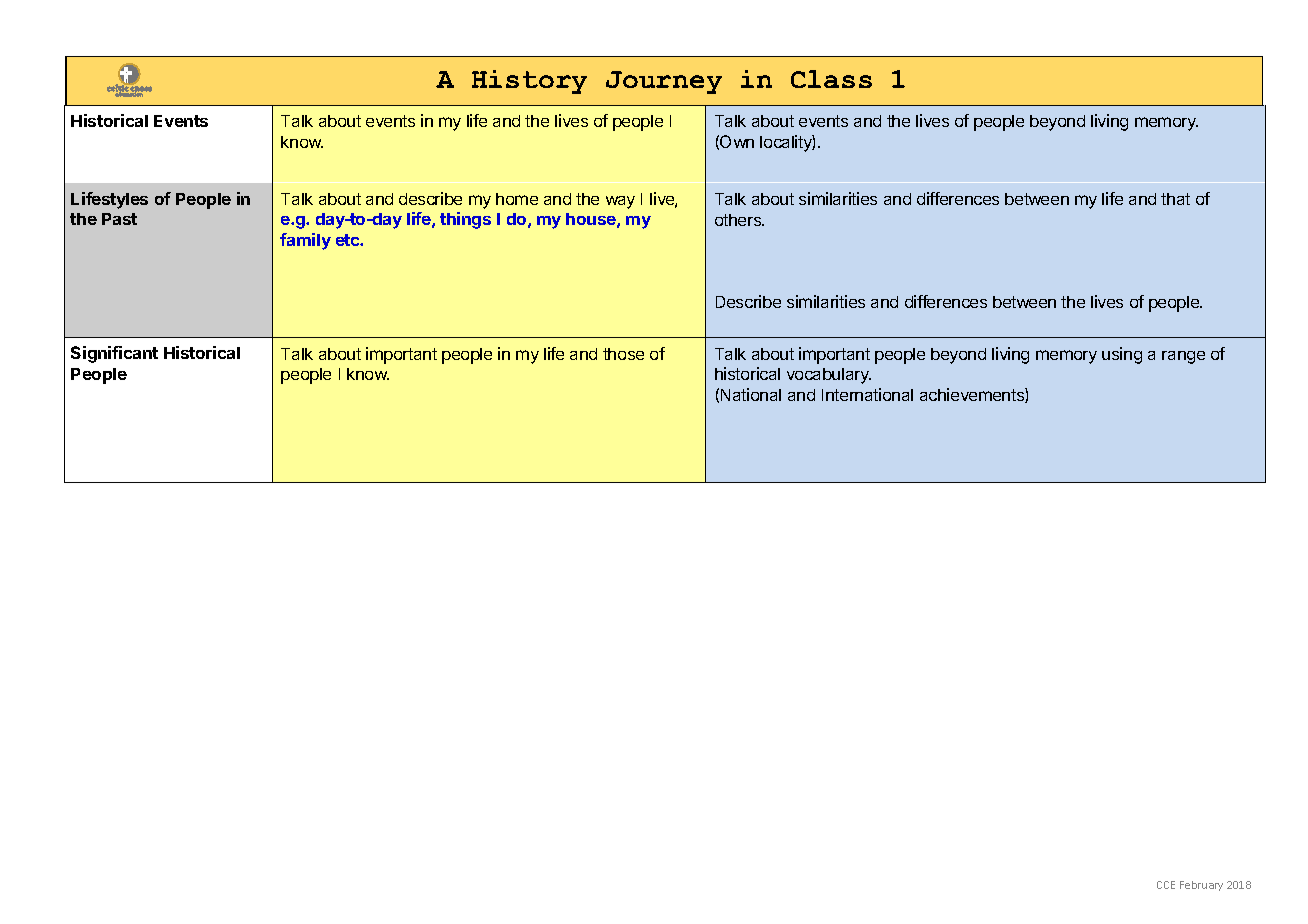  I want to click on History, so click(529, 82).
